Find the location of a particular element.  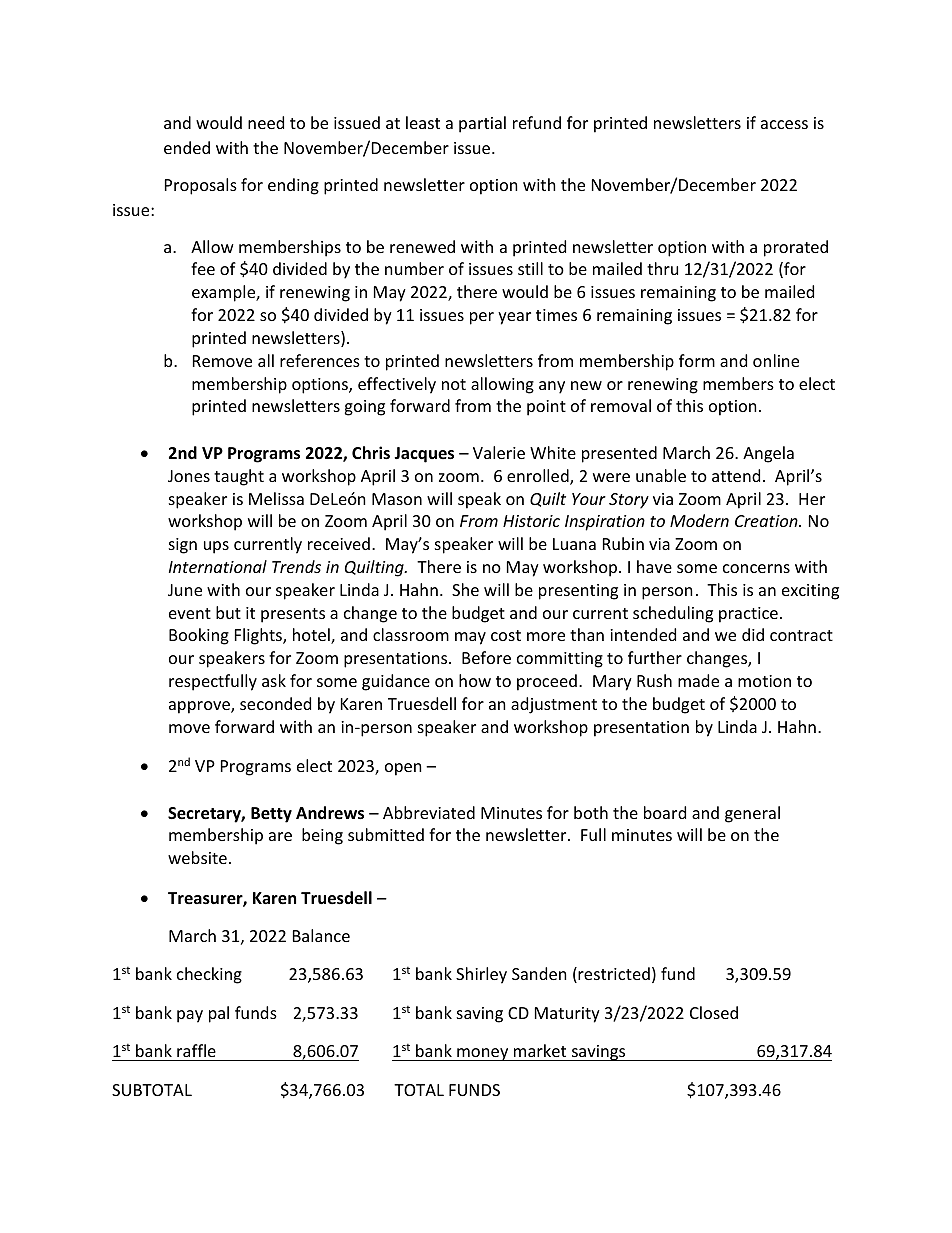

Betty is located at coordinates (271, 815).
